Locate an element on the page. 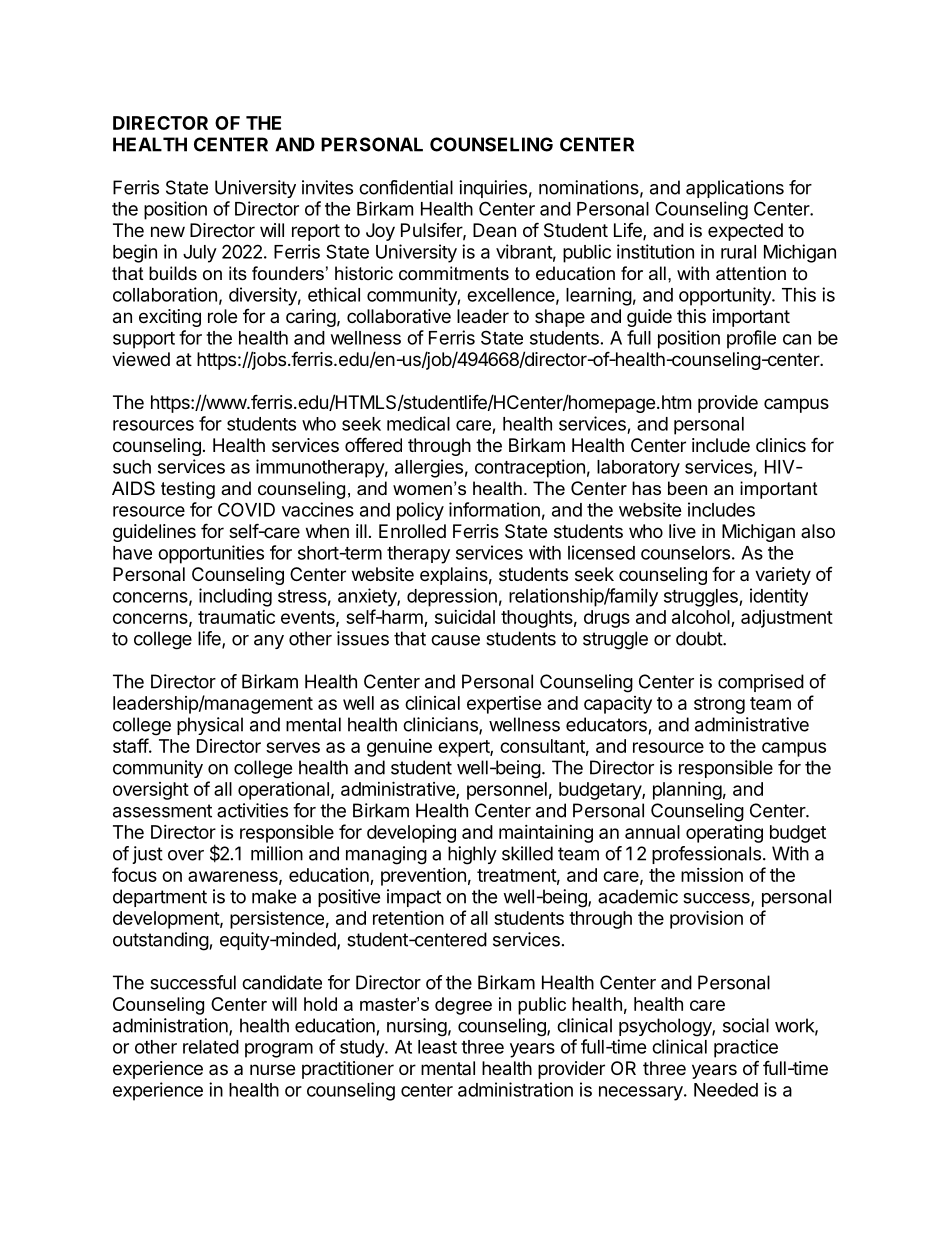 This page has height=1233, width=952. Dean is located at coordinates (494, 230).
